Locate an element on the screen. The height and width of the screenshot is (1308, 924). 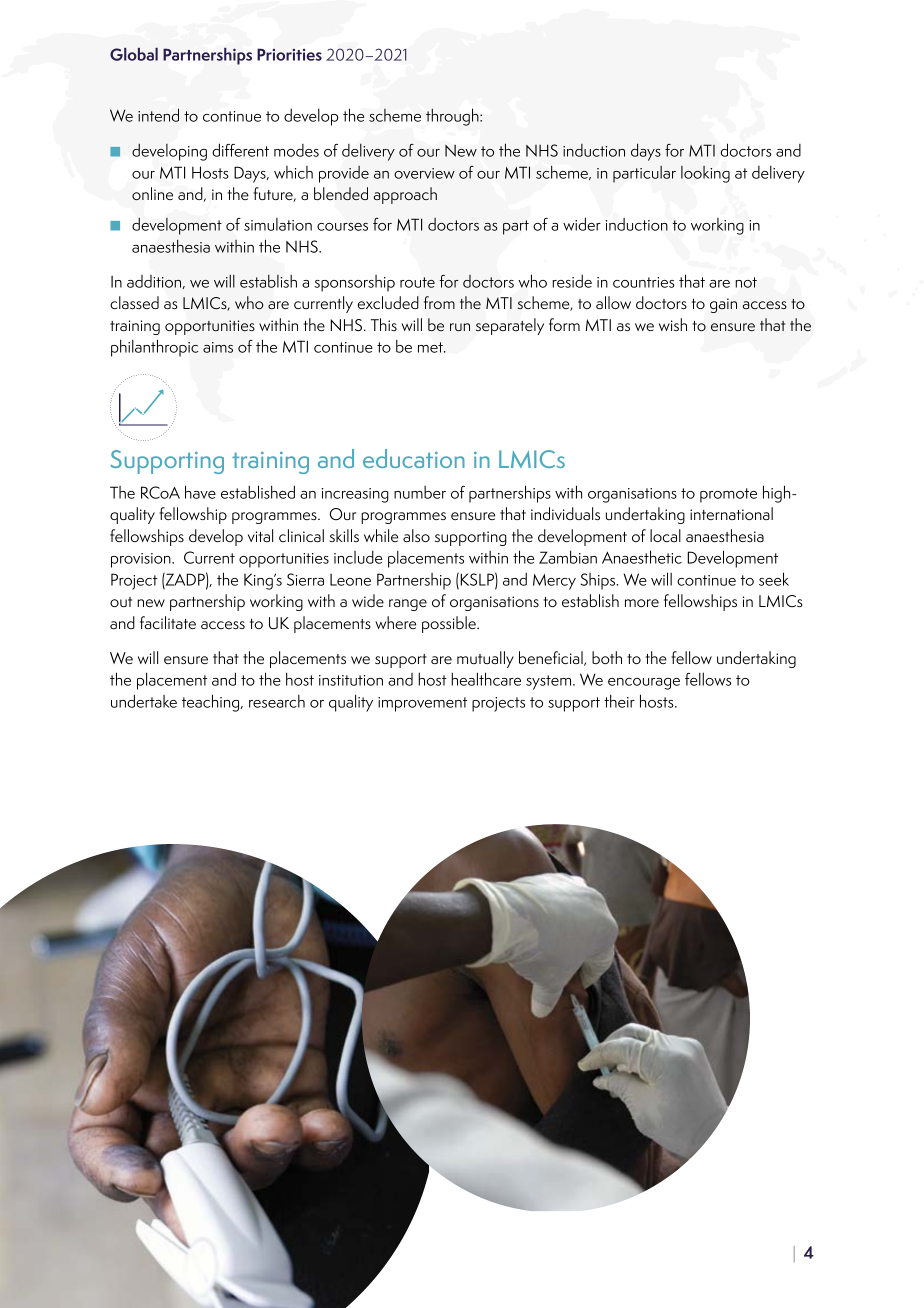
teaching is located at coordinates (212, 703).
